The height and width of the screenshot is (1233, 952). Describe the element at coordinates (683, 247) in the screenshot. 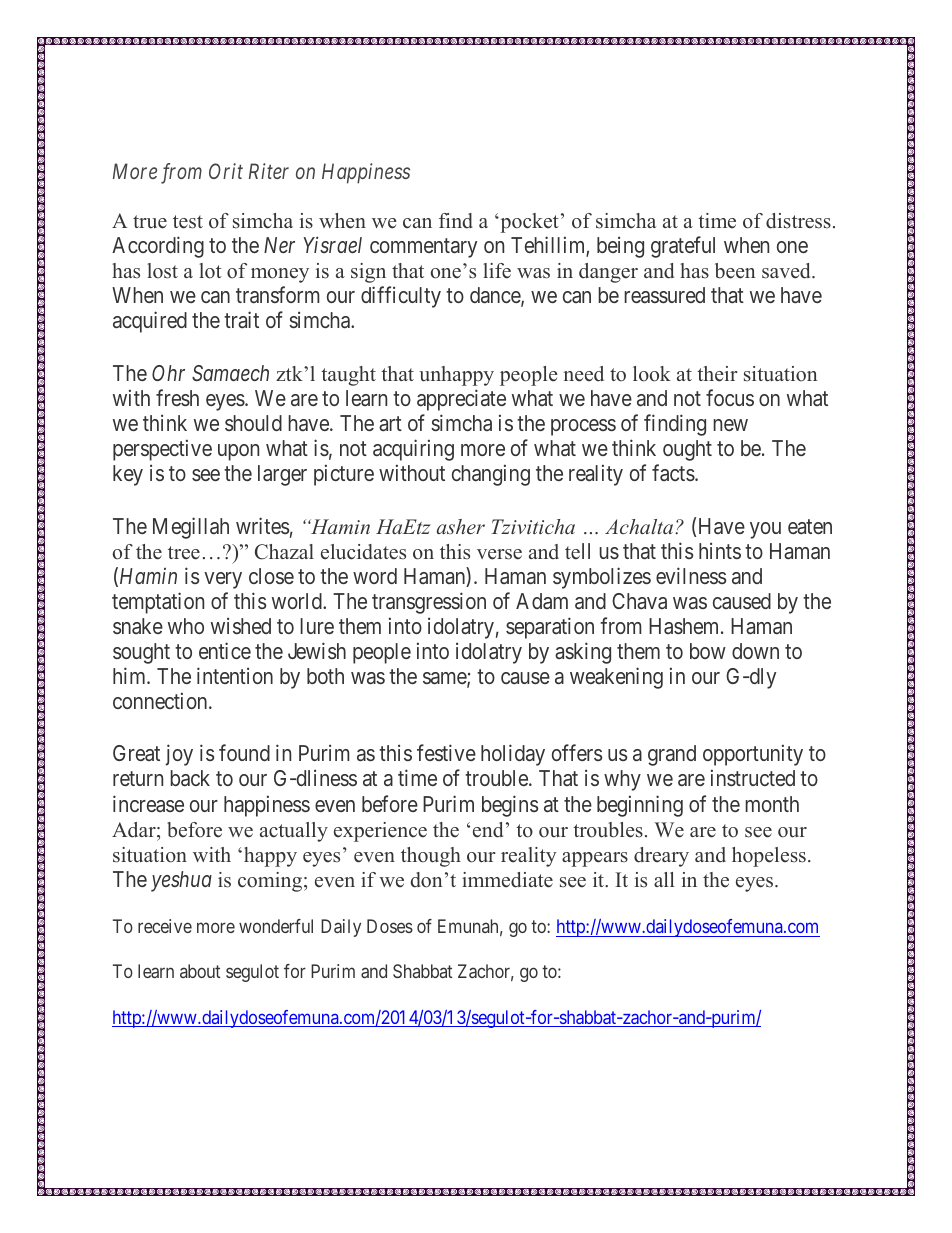

I see `grateful` at that location.
